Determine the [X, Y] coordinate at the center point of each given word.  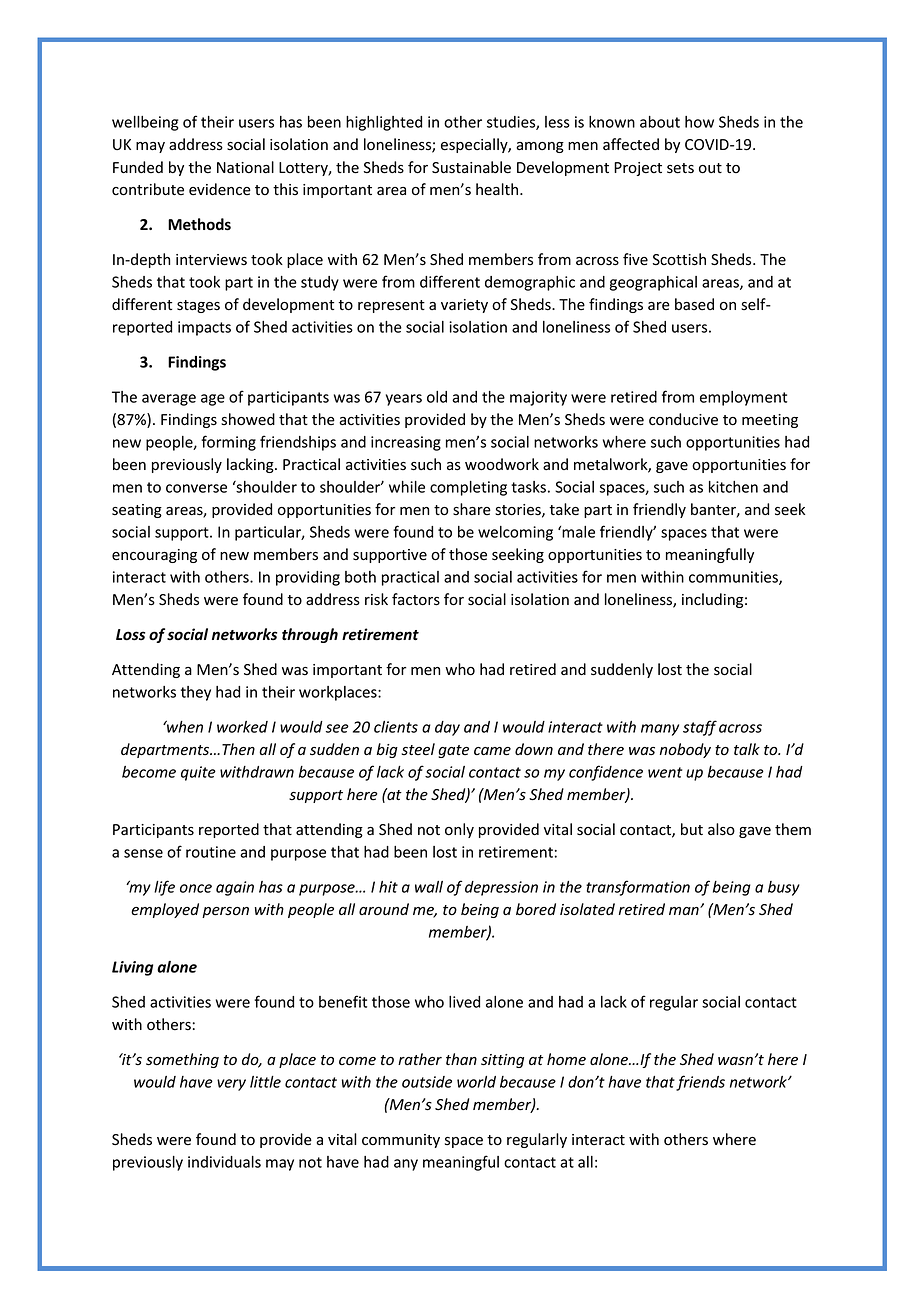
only [459, 830]
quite [198, 773]
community [401, 1141]
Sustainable [471, 167]
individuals [224, 1162]
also [721, 829]
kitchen [733, 487]
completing [468, 488]
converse [196, 488]
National [245, 167]
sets [680, 168]
